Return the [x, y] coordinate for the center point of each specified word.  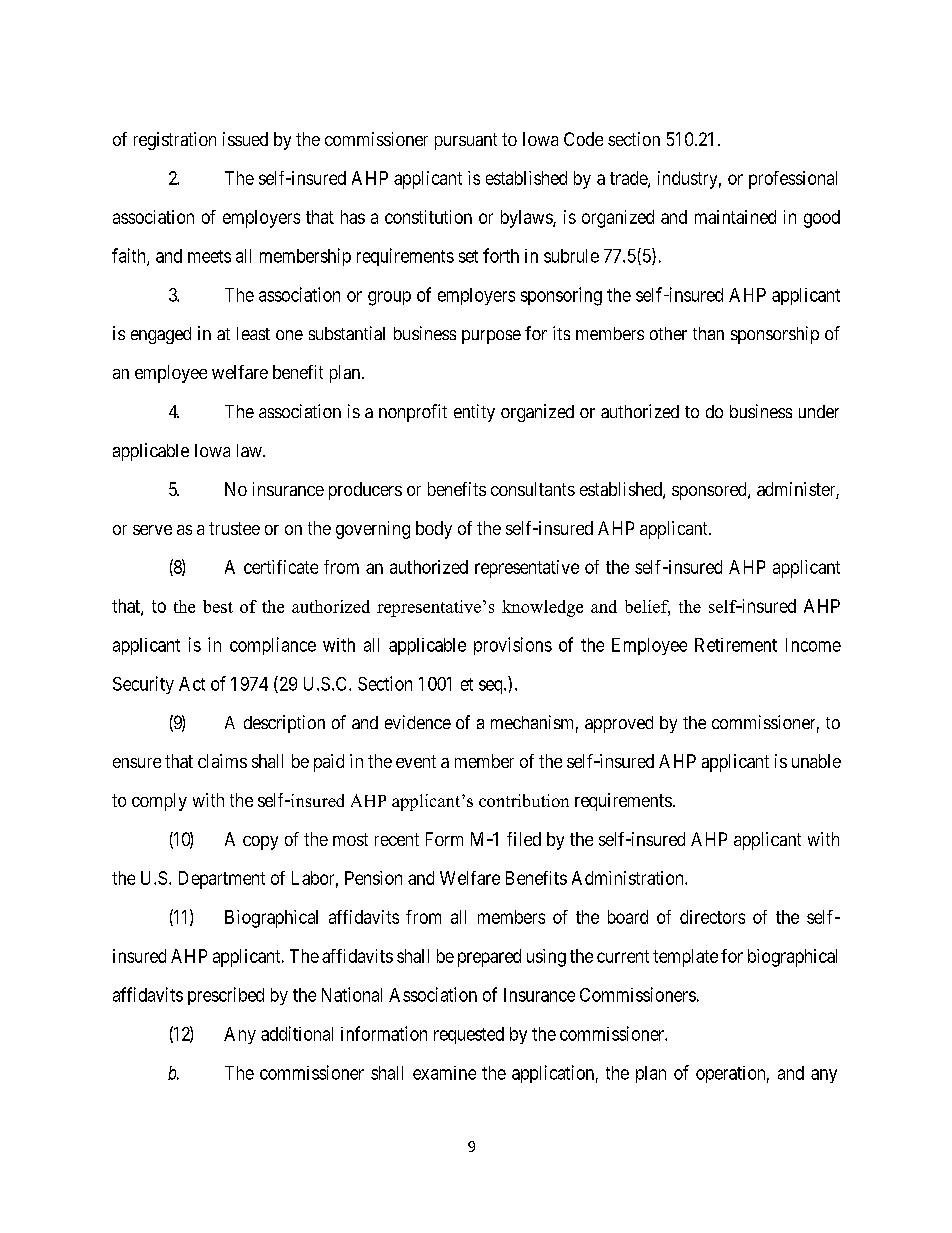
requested [469, 1035]
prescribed [226, 996]
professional [793, 180]
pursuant [466, 141]
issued [245, 139]
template [685, 958]
